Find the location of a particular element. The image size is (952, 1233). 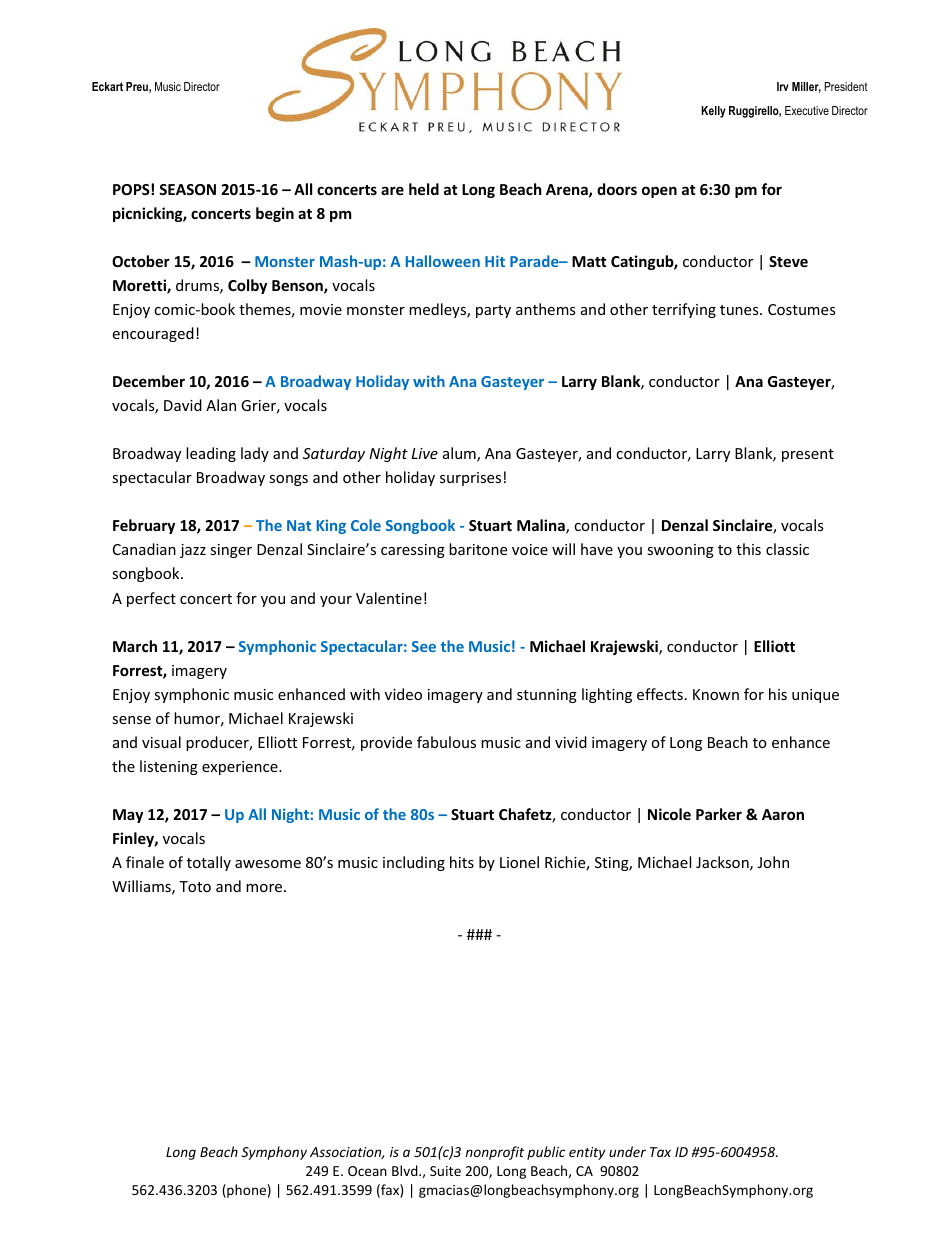

Colby is located at coordinates (247, 286).
